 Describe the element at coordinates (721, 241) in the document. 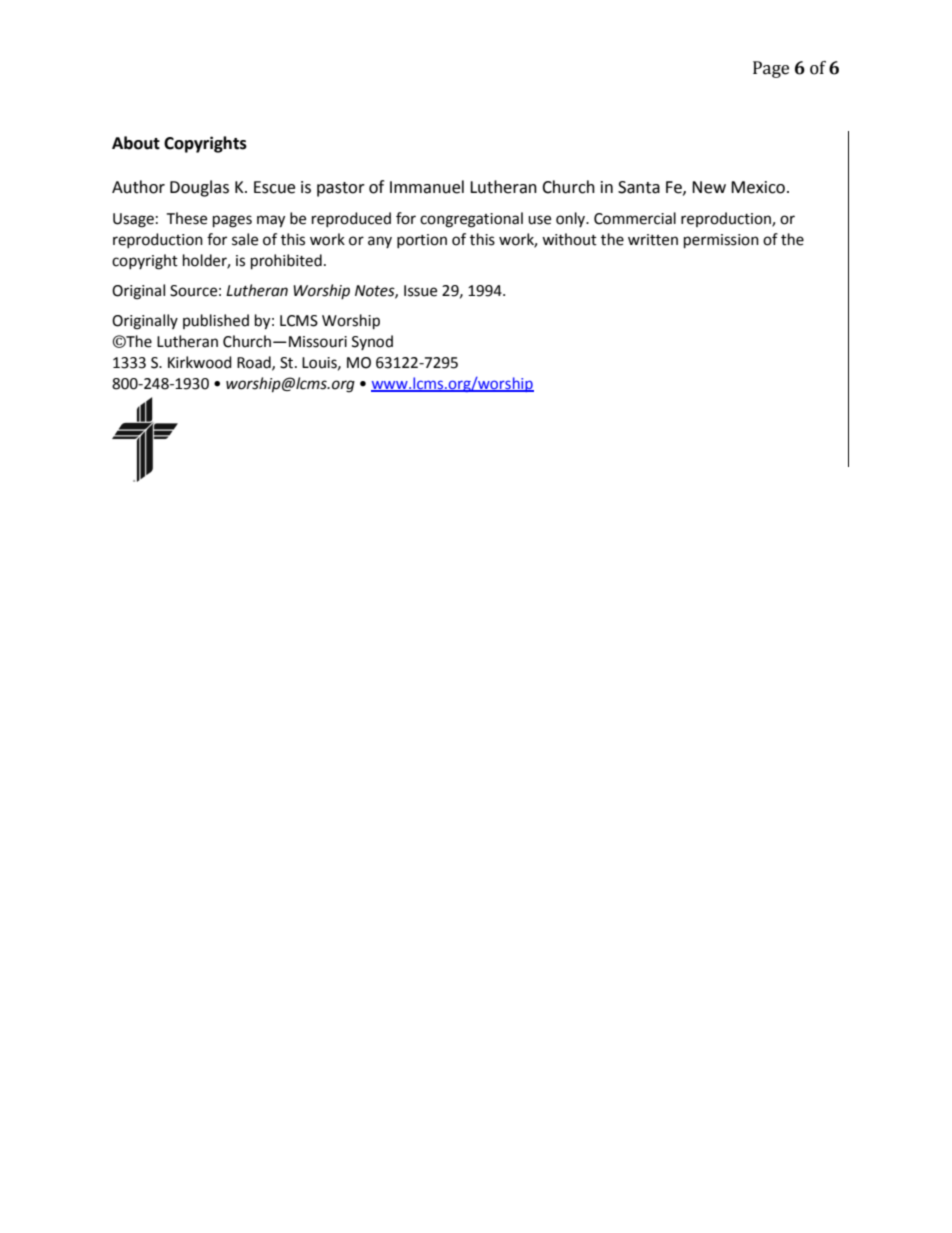

I see `permission` at that location.
